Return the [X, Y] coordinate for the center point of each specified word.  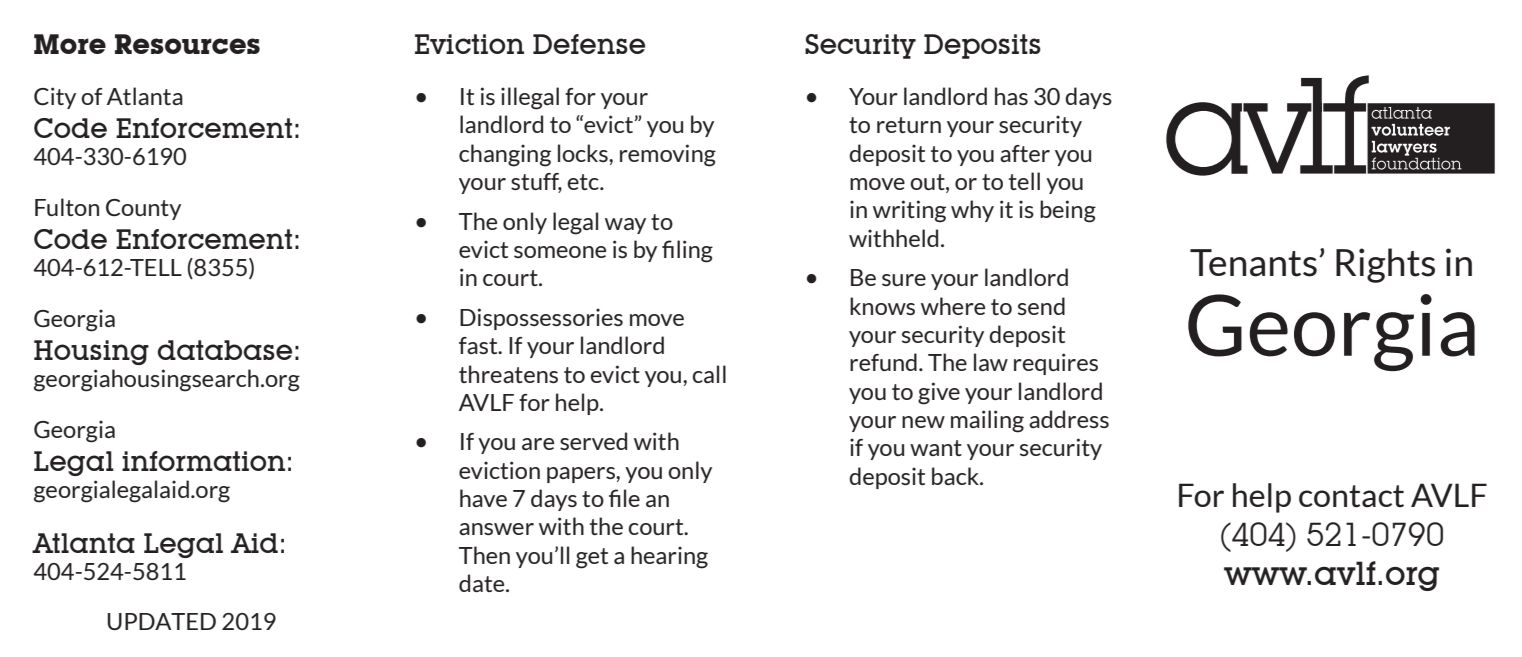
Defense [589, 44]
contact [1351, 496]
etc [584, 182]
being [1068, 211]
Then [484, 555]
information [203, 461]
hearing [669, 557]
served [593, 441]
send [1041, 306]
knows [882, 306]
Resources [187, 44]
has [1011, 96]
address [1069, 419]
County [143, 209]
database [224, 350]
